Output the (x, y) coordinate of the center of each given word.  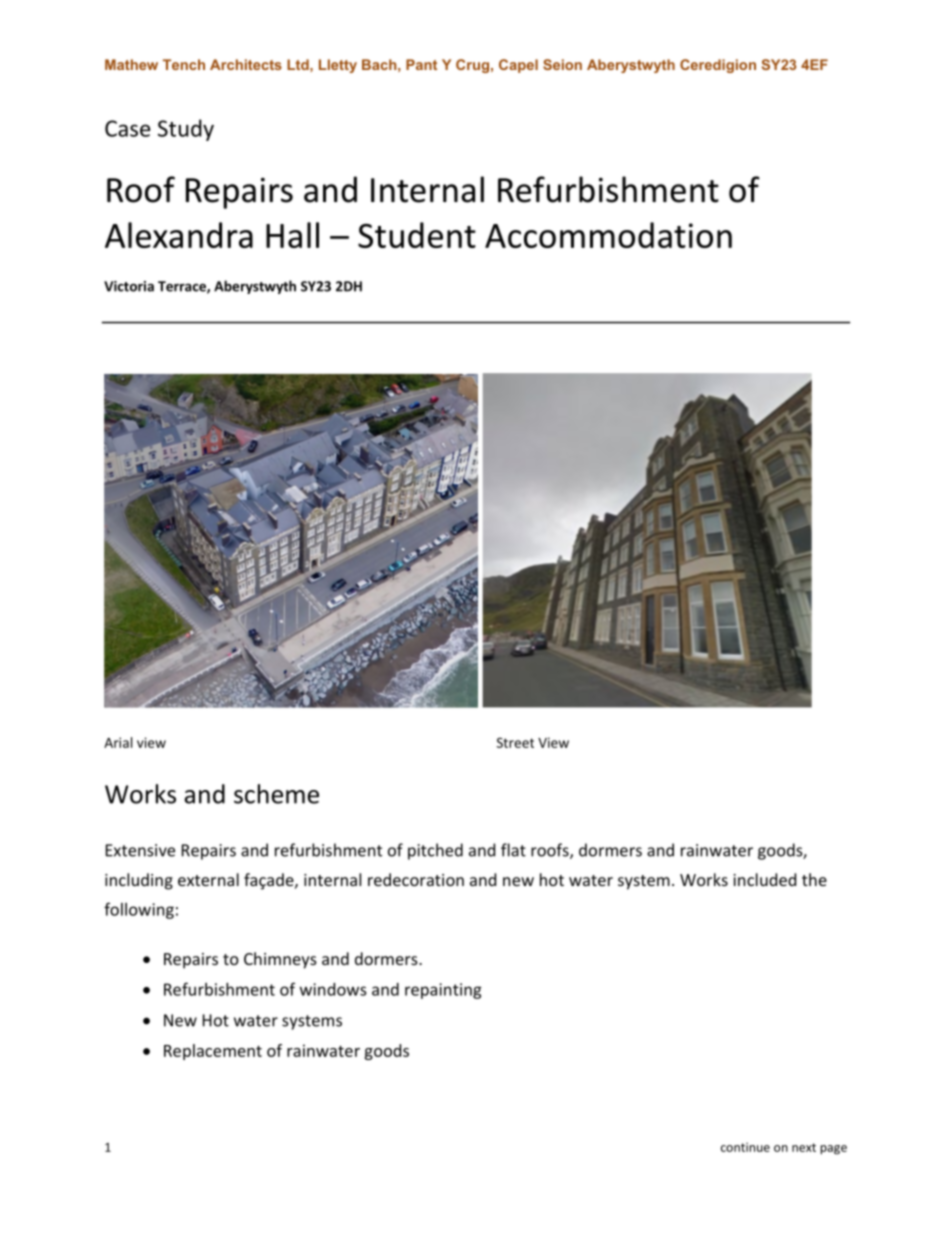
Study (186, 130)
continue (745, 1147)
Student (417, 235)
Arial (118, 742)
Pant (421, 64)
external (208, 879)
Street (515, 742)
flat (513, 850)
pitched (435, 851)
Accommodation (608, 235)
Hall (292, 235)
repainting (443, 991)
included (764, 879)
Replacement (213, 1052)
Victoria (129, 286)
